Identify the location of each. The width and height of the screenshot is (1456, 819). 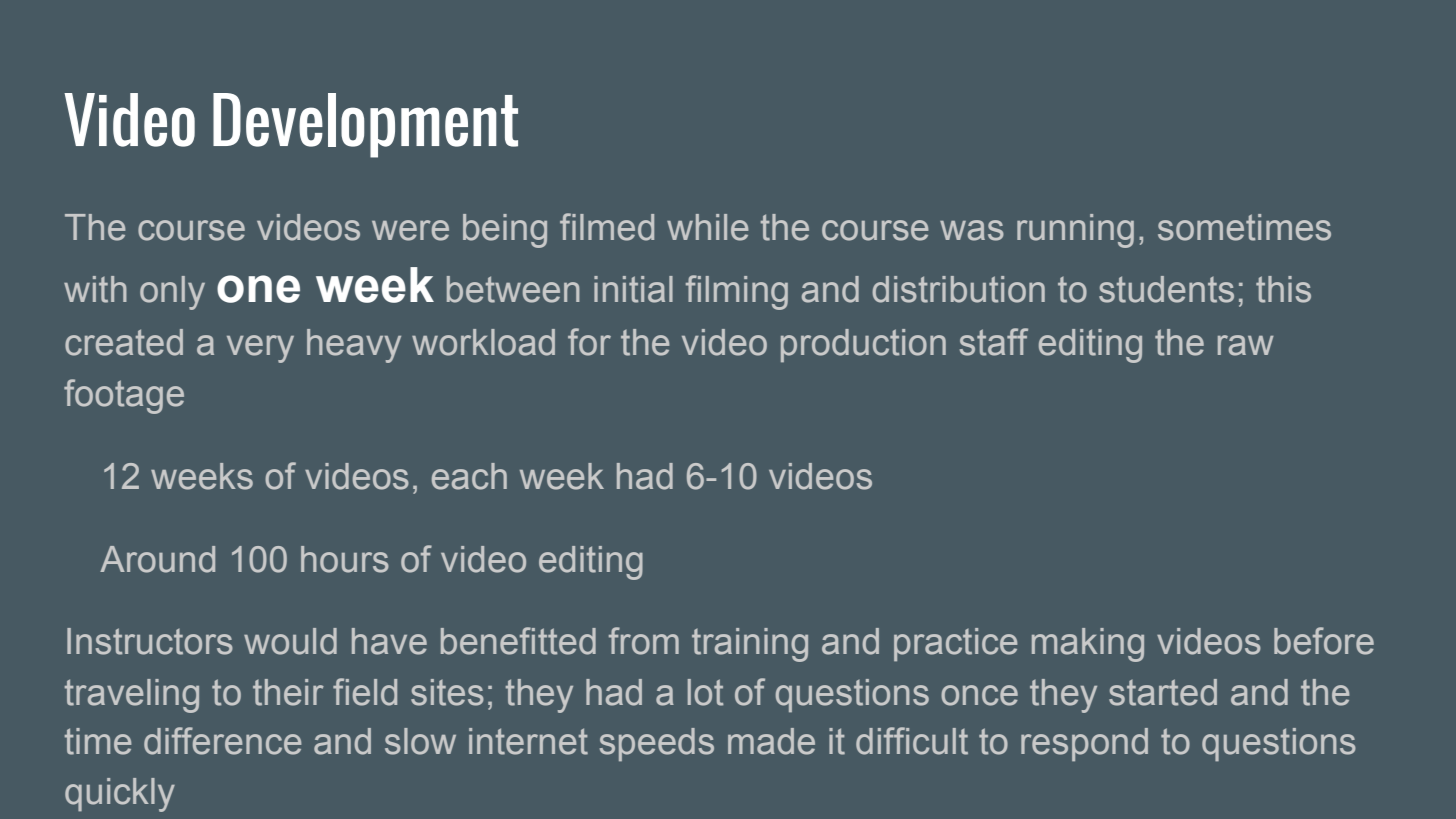
(469, 476).
